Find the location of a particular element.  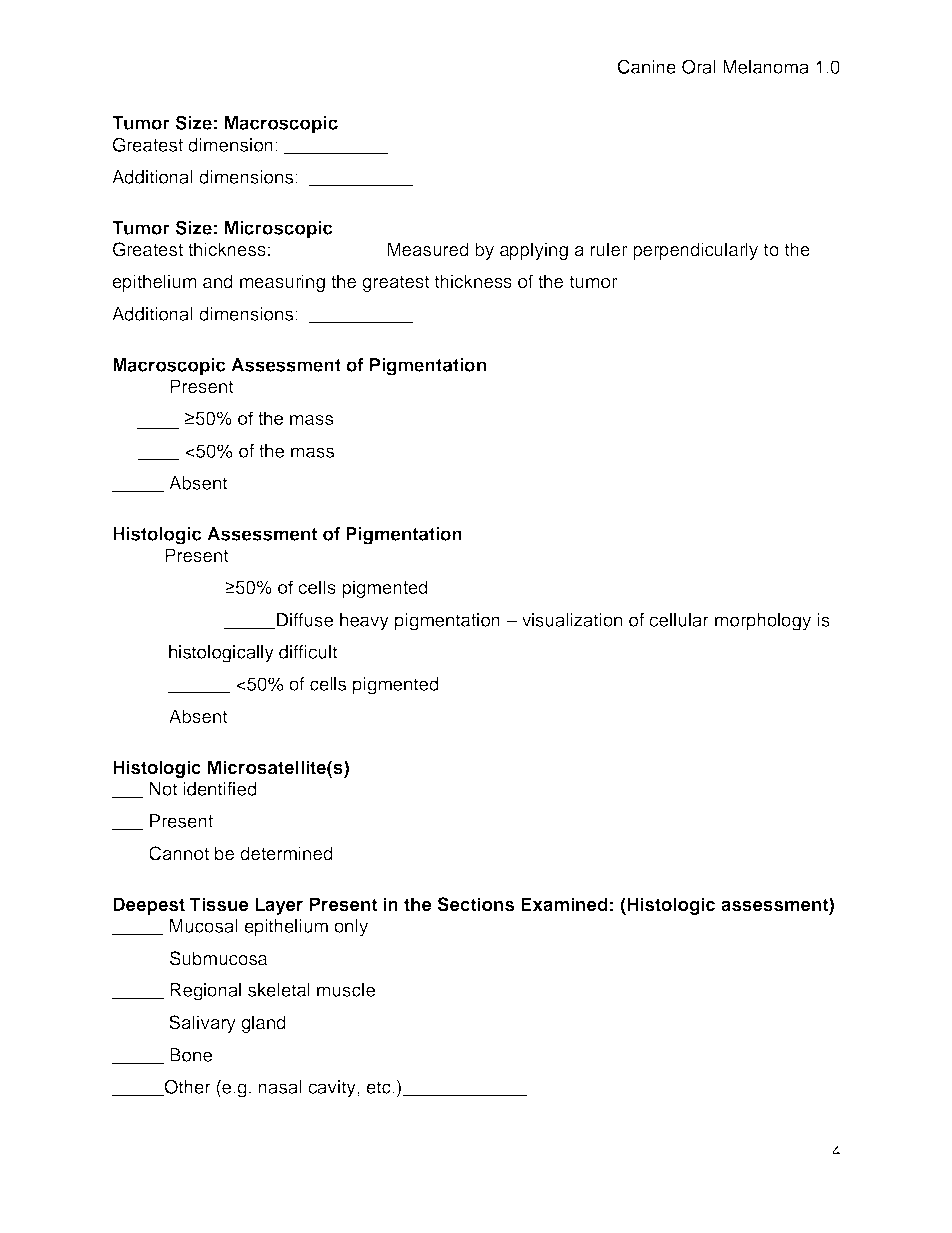

Oral is located at coordinates (699, 66).
